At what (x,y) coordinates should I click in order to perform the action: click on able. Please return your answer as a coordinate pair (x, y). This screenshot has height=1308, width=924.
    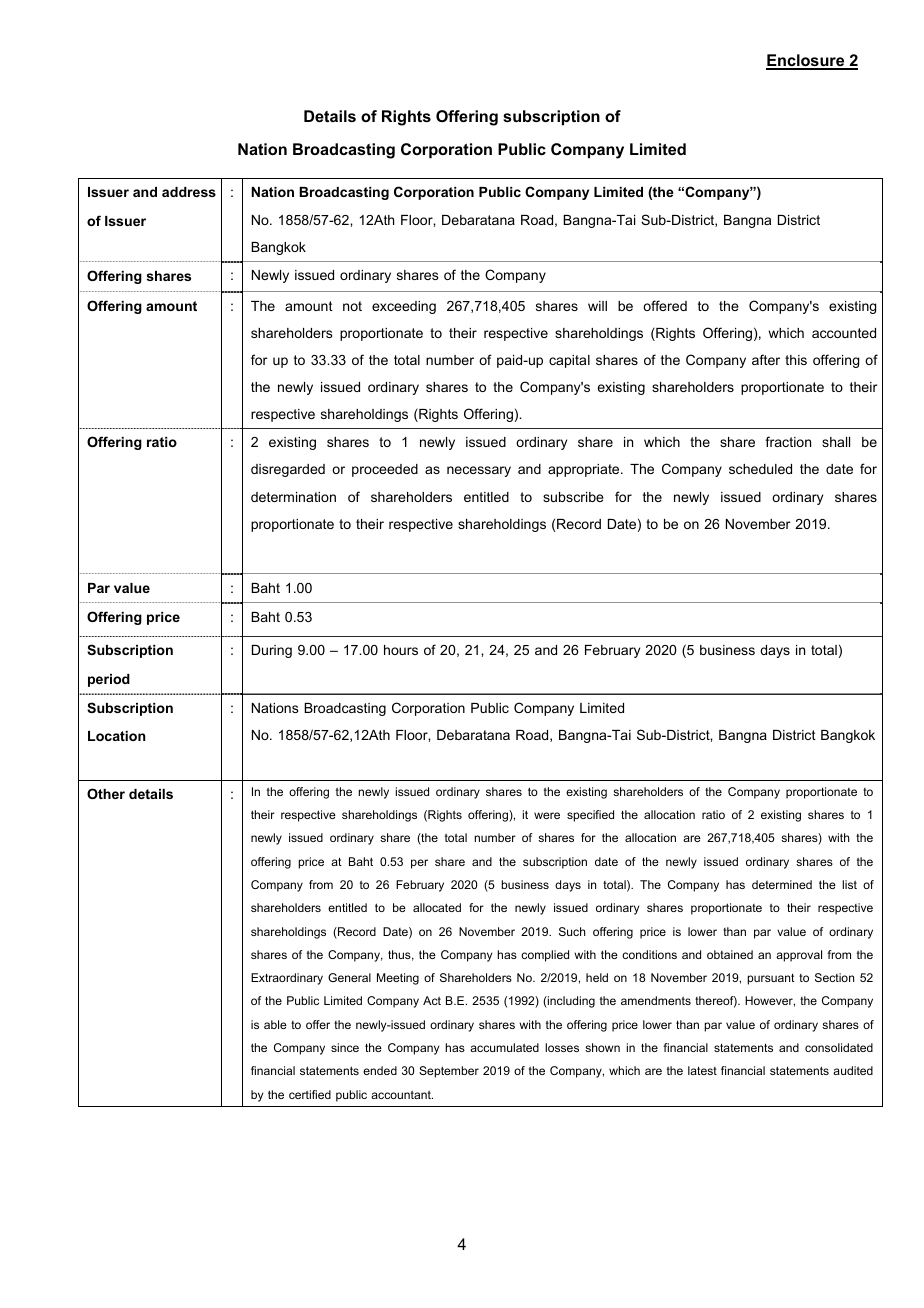
    Looking at the image, I should click on (275, 1024).
